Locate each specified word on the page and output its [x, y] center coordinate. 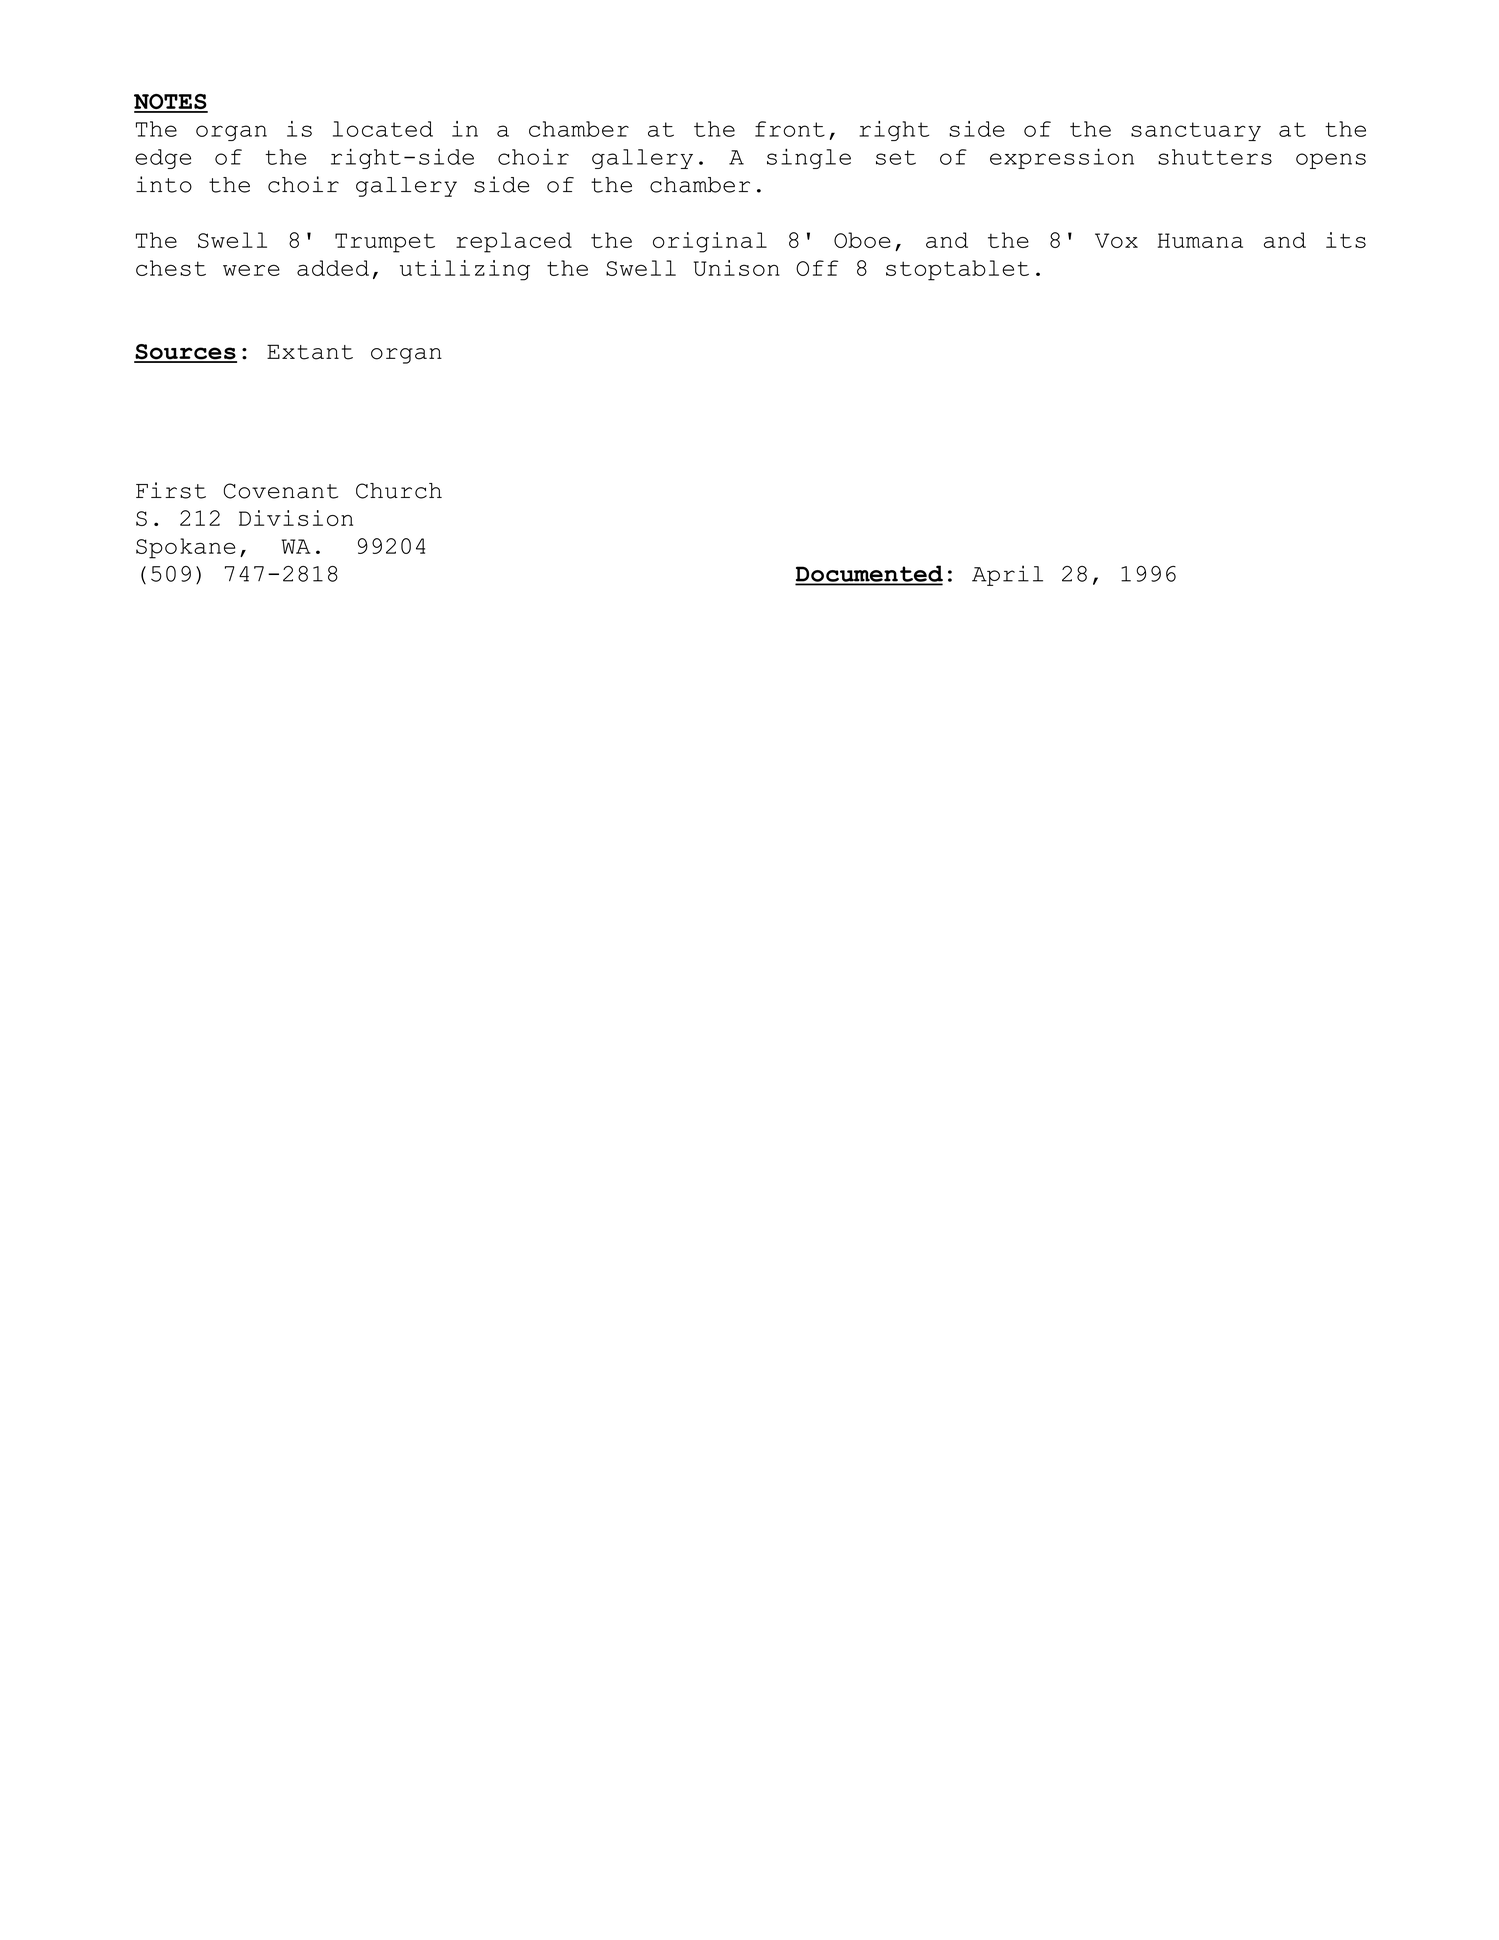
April [1007, 575]
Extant [310, 352]
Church [399, 491]
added [333, 268]
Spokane [185, 548]
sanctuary [1196, 131]
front [790, 129]
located [383, 129]
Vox [1116, 240]
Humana [1200, 240]
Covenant [281, 491]
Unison [737, 268]
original [710, 242]
